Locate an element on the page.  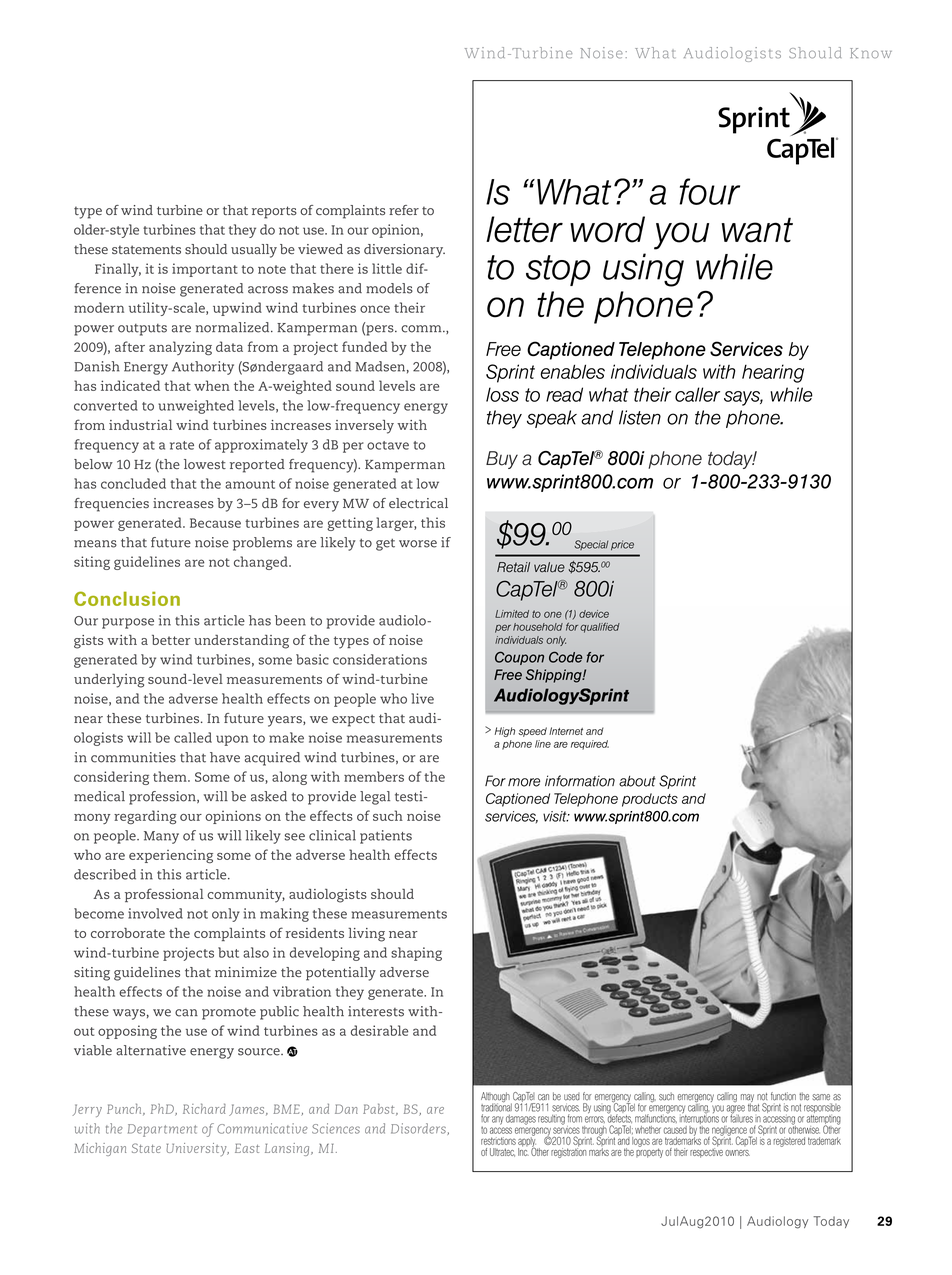
registered is located at coordinates (789, 1142).
